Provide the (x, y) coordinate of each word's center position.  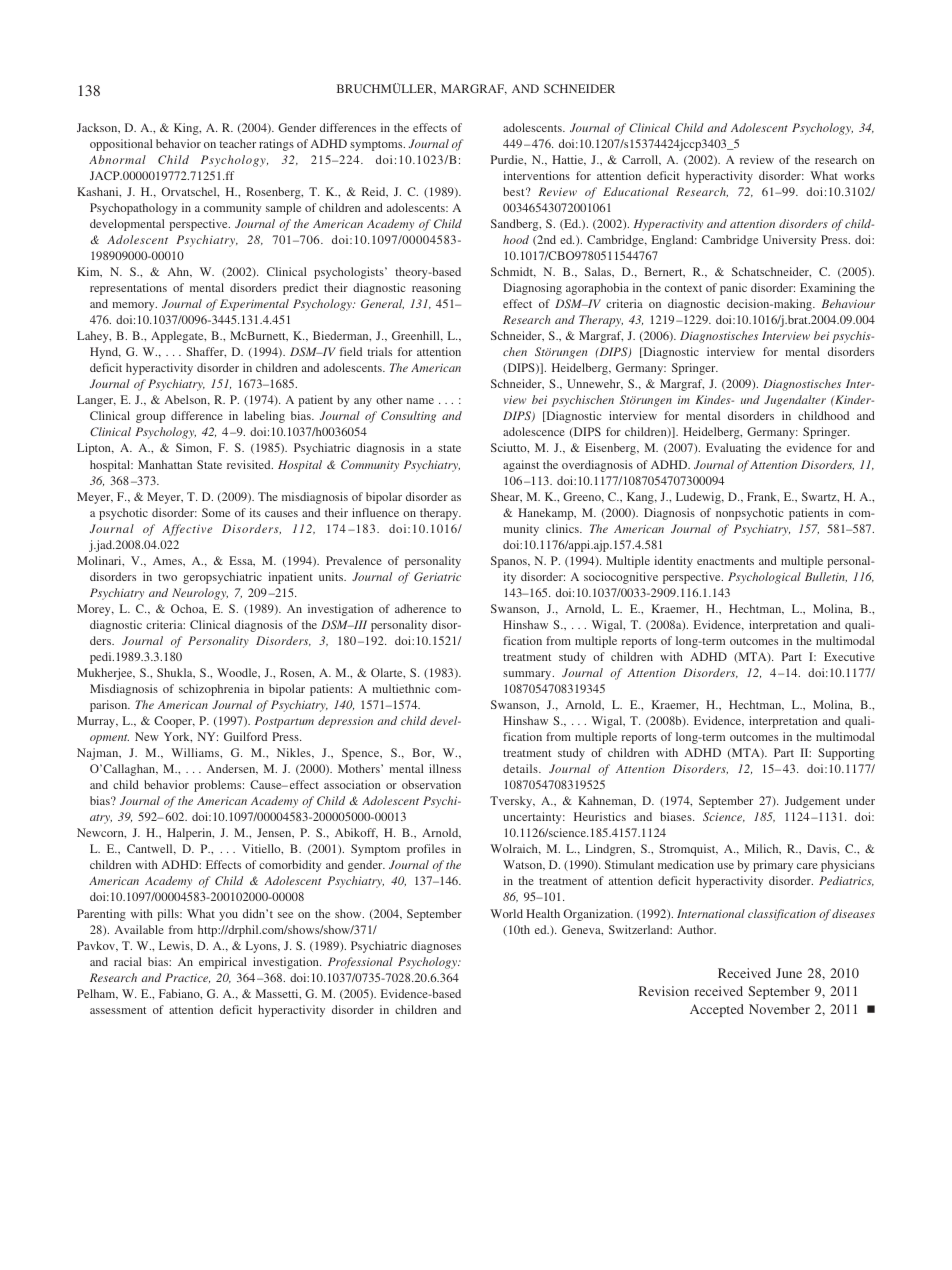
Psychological (764, 578)
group (151, 418)
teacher (237, 143)
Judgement (812, 802)
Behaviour (848, 303)
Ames (168, 560)
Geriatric (437, 576)
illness (445, 768)
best (515, 191)
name (420, 401)
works (859, 175)
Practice (187, 978)
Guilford (245, 736)
